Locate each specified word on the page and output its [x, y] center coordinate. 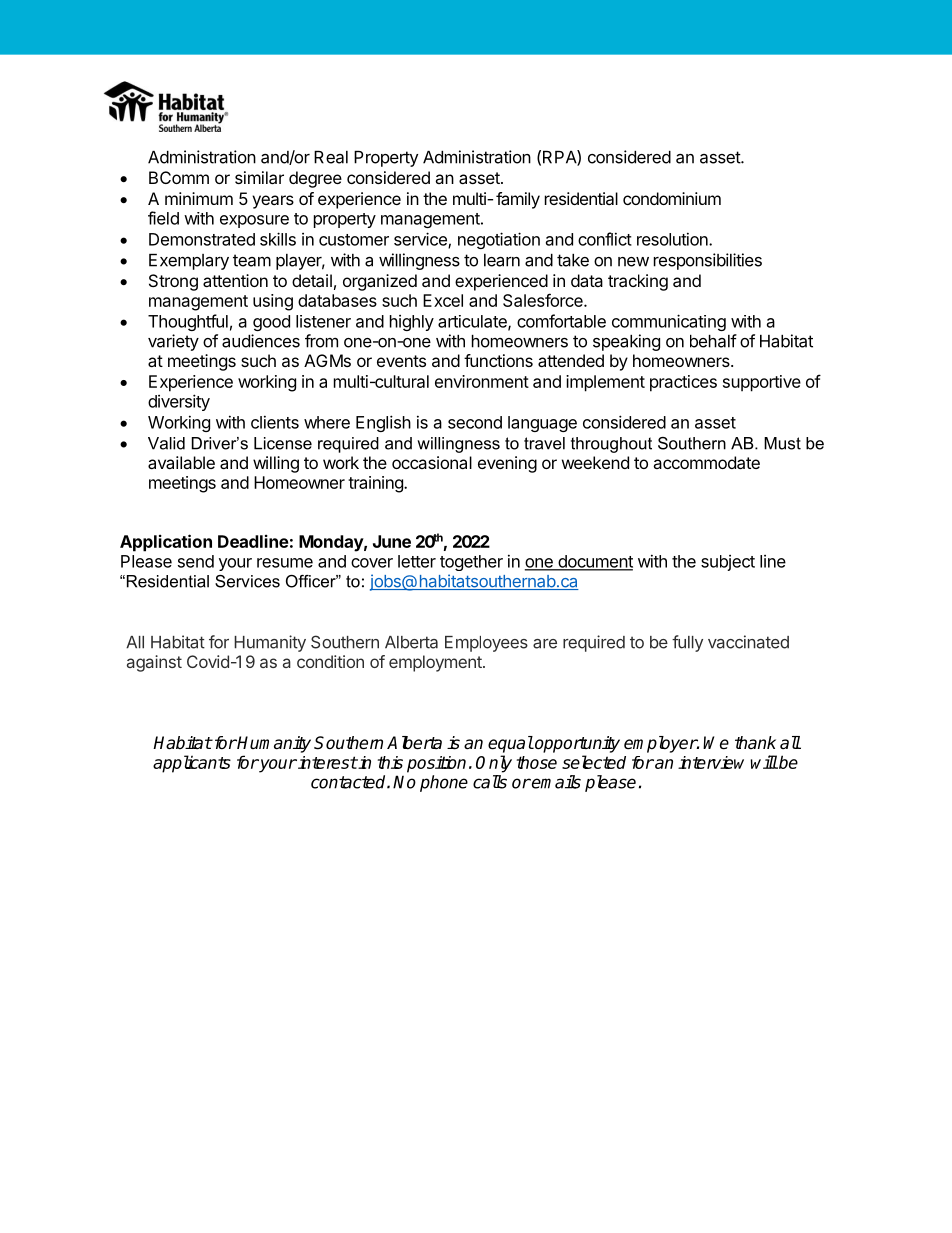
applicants [192, 764]
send [196, 561]
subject [728, 563]
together [471, 563]
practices [683, 383]
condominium [672, 198]
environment [482, 381]
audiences [261, 341]
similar [259, 177]
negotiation [499, 240]
